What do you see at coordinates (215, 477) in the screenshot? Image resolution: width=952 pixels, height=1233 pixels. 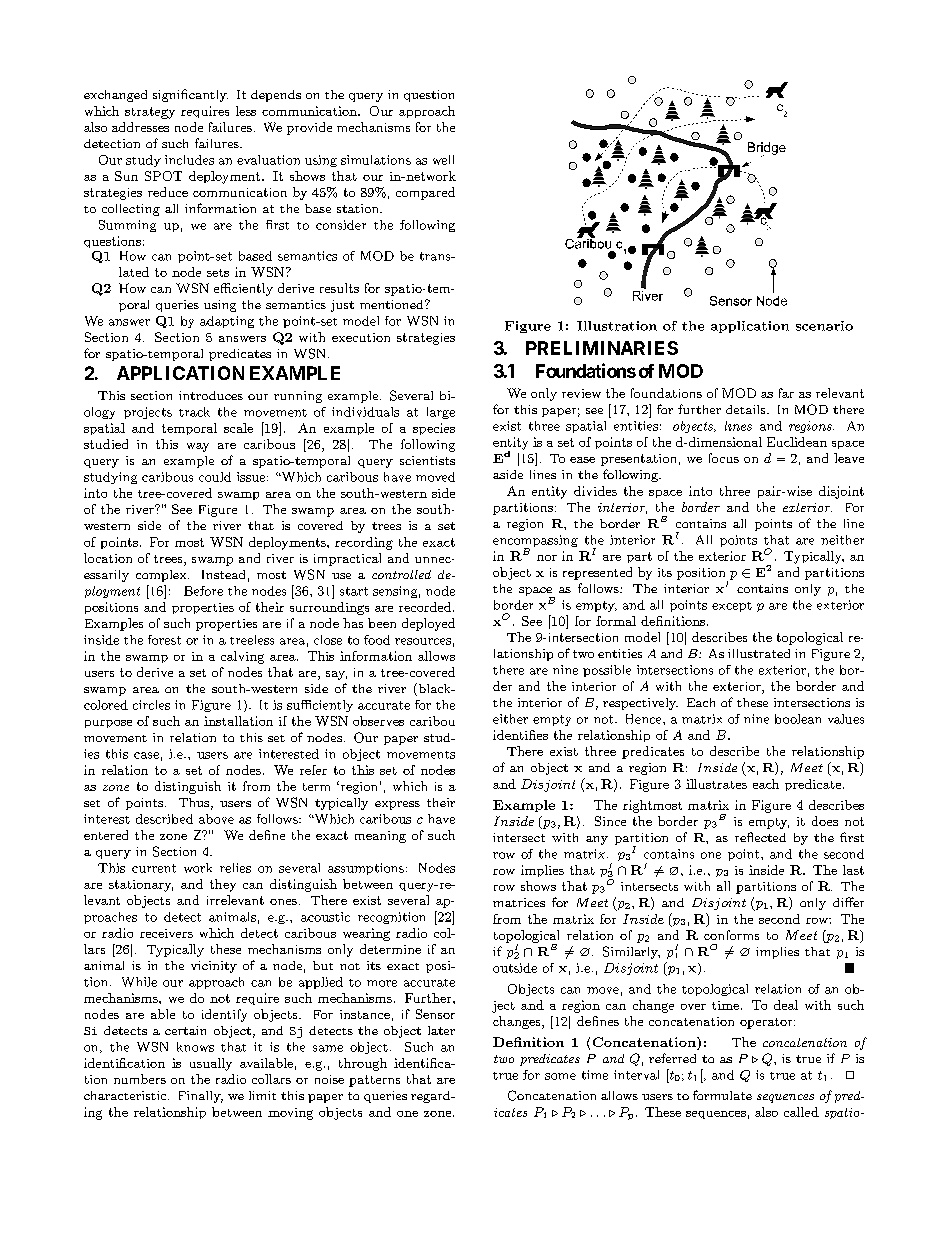 I see `could` at bounding box center [215, 477].
